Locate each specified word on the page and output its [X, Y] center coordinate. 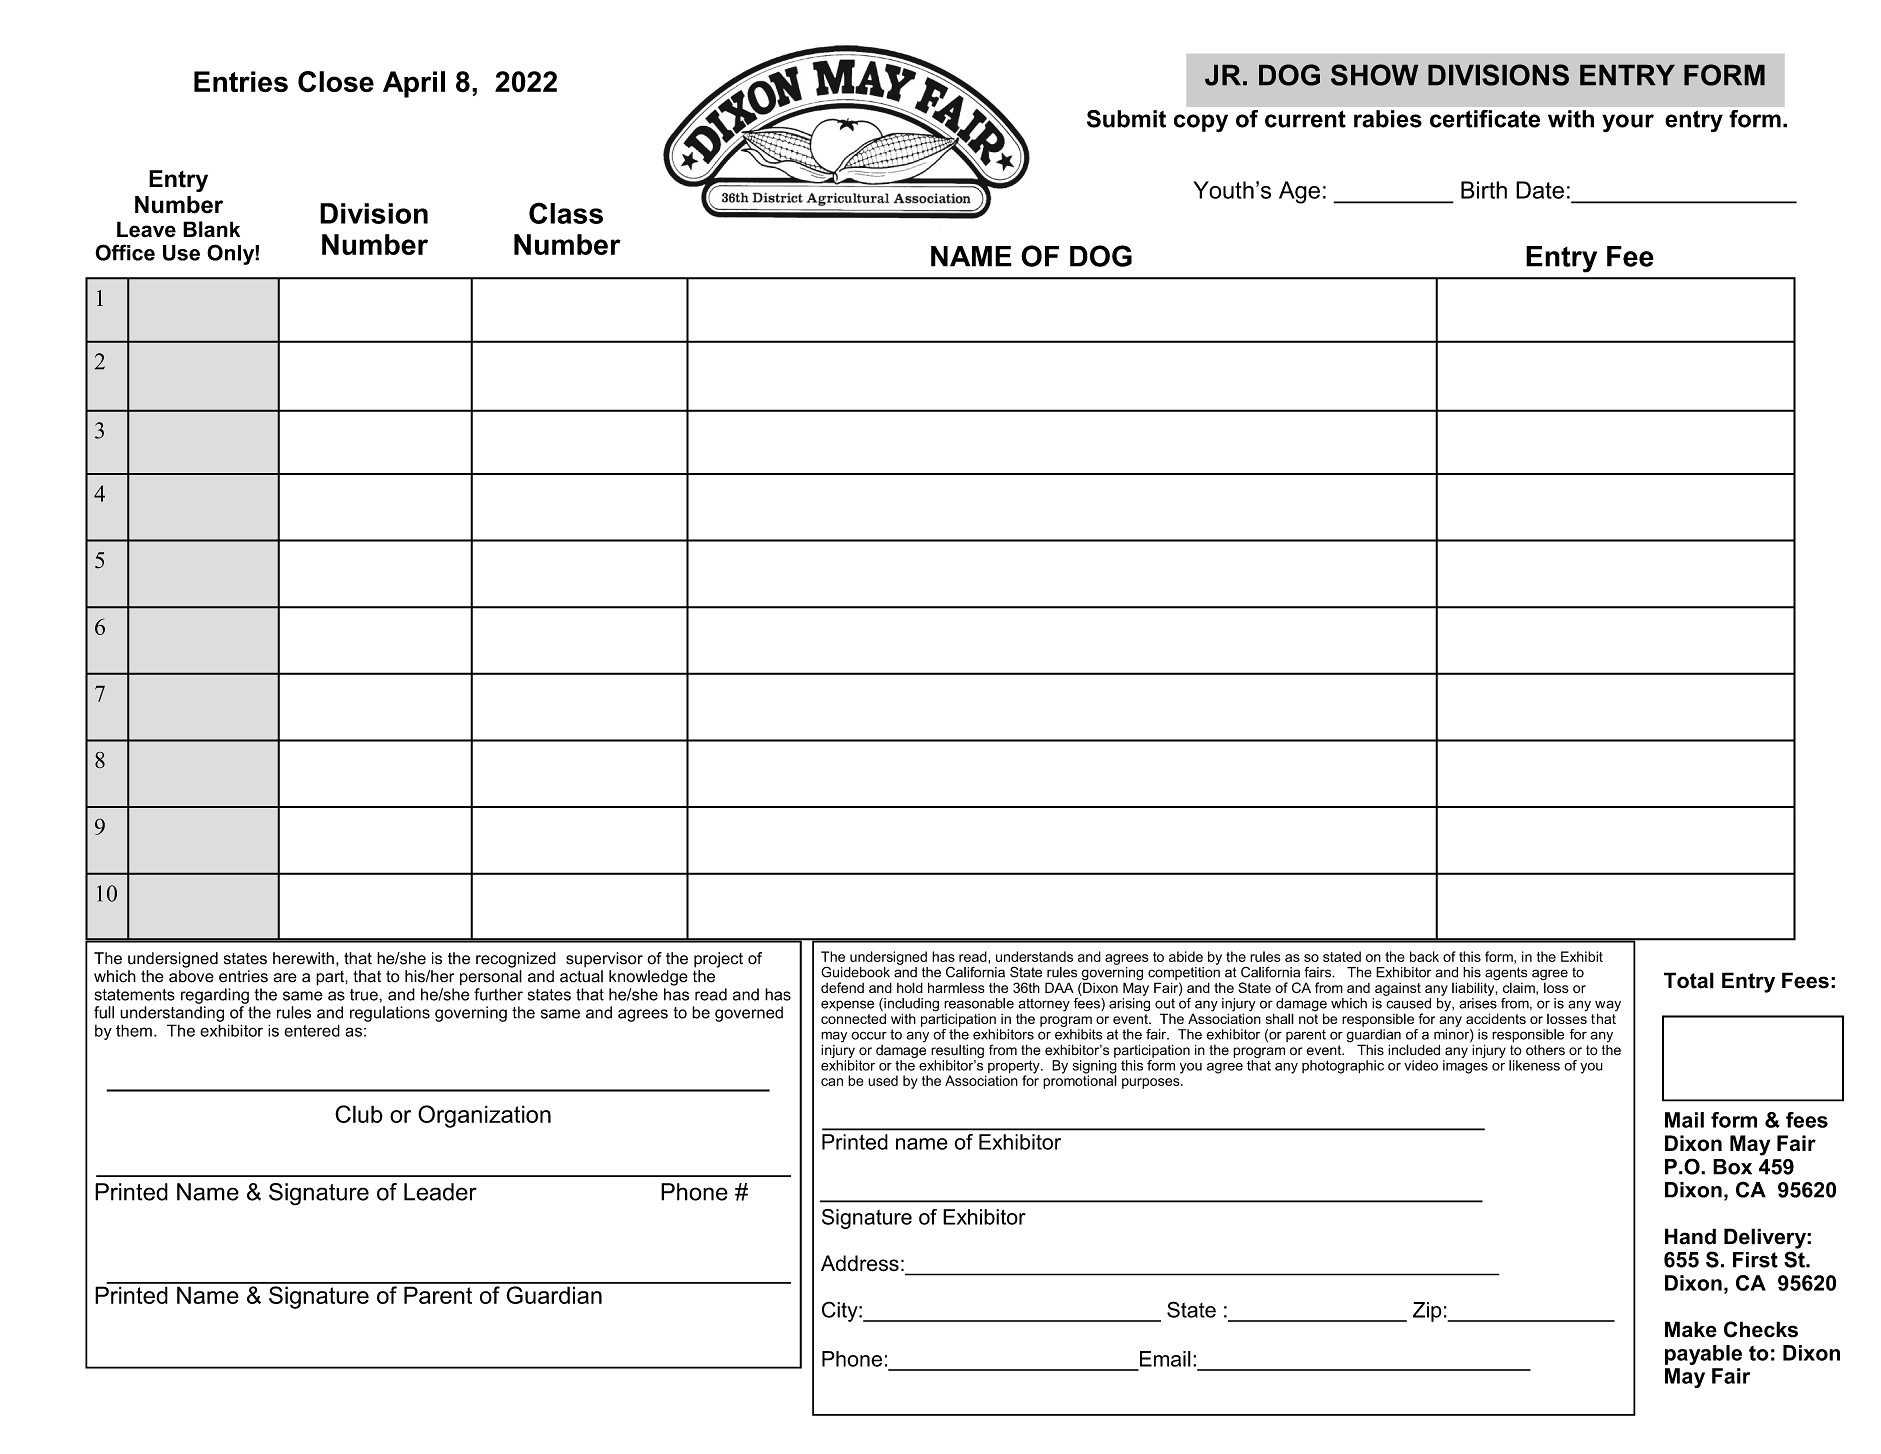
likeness [1534, 1065]
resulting [957, 1051]
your [1628, 123]
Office [125, 252]
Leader [440, 1192]
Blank [211, 229]
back [1424, 956]
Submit [1126, 119]
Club [359, 1114]
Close [336, 82]
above [191, 976]
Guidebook [855, 972]
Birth [1484, 190]
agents [1506, 975]
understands [1034, 956]
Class [566, 213]
